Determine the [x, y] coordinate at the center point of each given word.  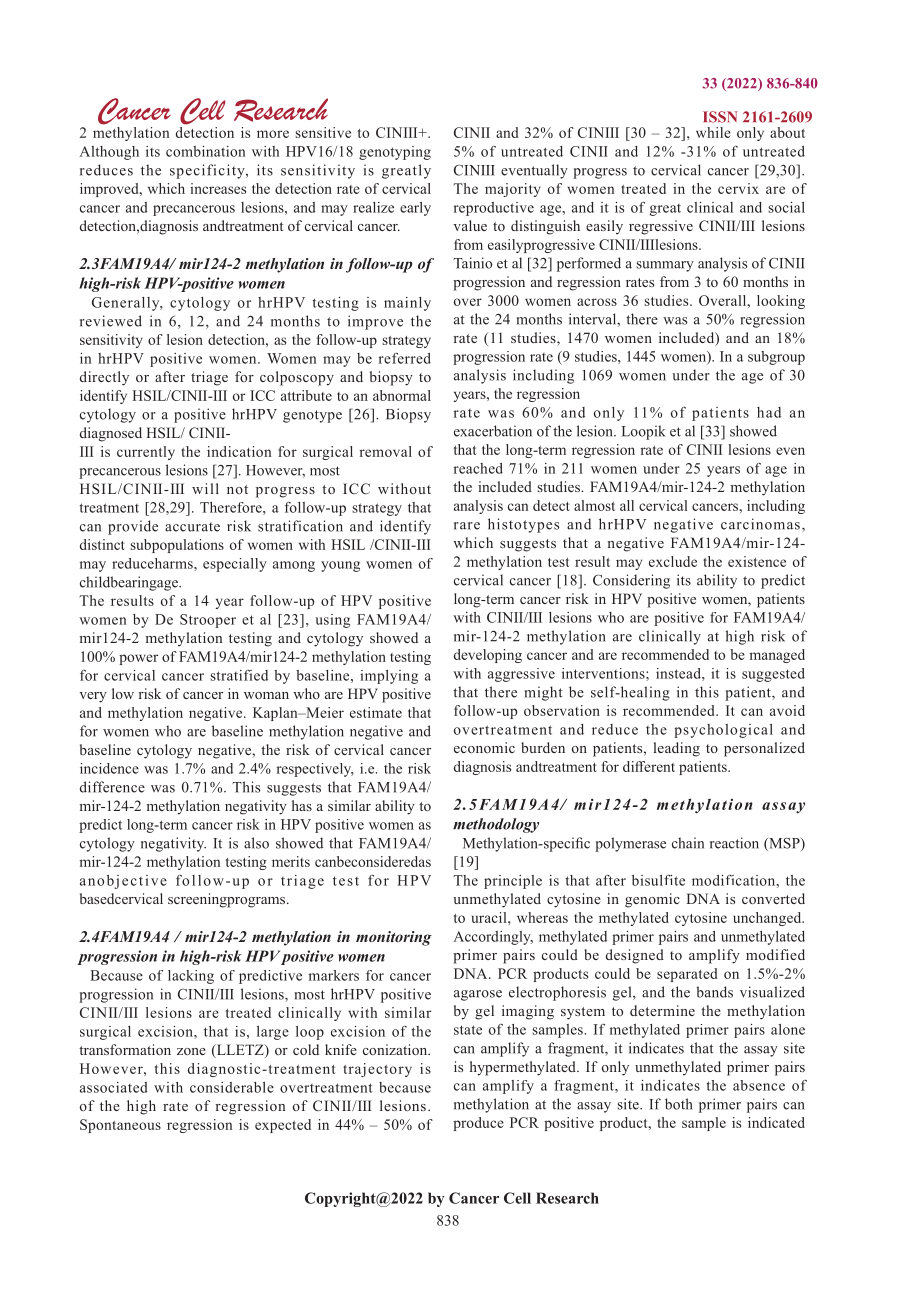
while [713, 132]
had [769, 412]
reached [478, 468]
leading [677, 749]
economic [484, 747]
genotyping [395, 153]
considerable [232, 1087]
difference [112, 787]
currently [146, 453]
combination [205, 151]
